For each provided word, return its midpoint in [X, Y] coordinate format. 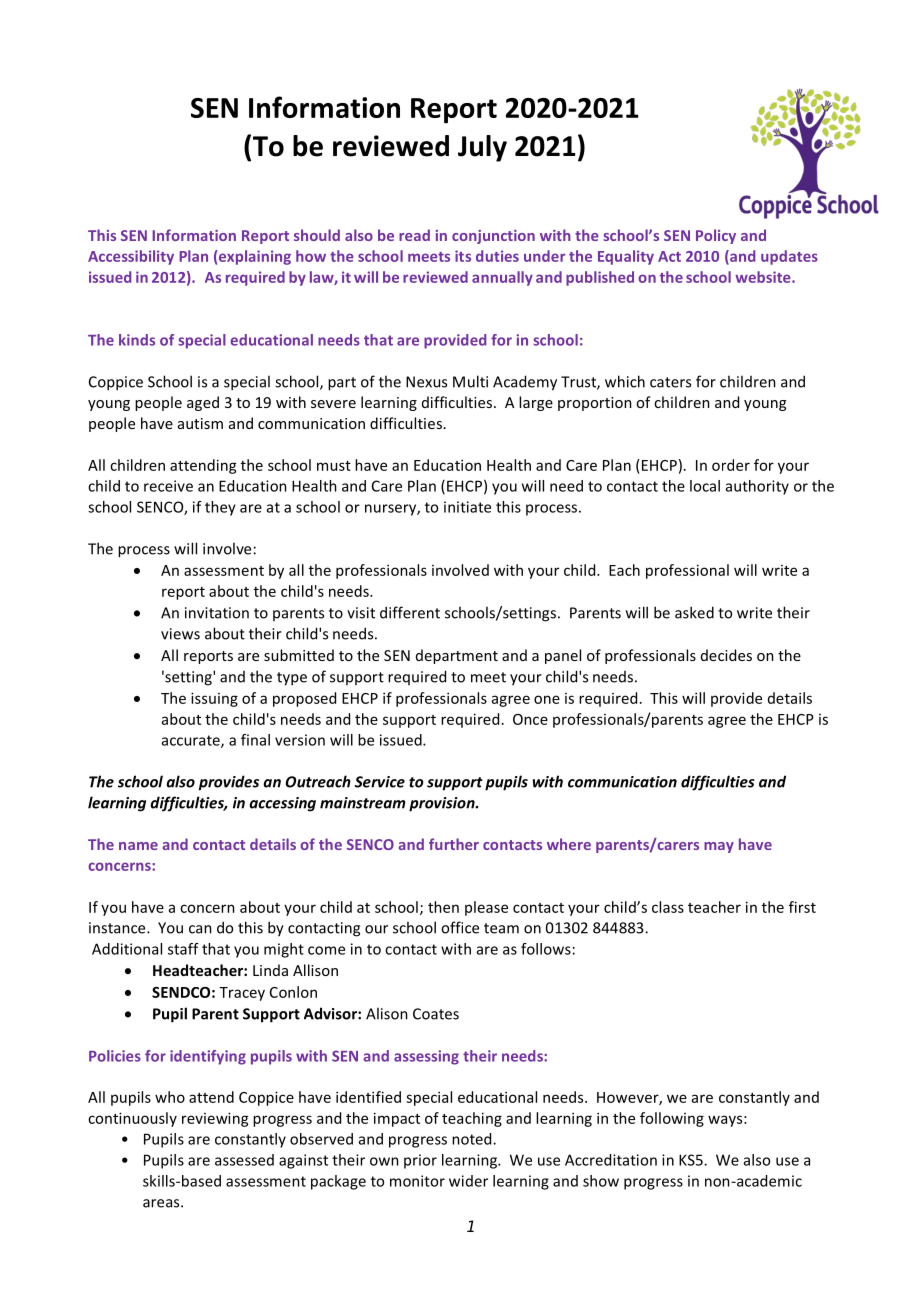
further [454, 844]
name [138, 846]
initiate [467, 507]
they [220, 508]
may [719, 847]
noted [473, 1139]
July [482, 148]
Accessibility [131, 257]
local [705, 486]
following [672, 1119]
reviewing [215, 1119]
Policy [716, 236]
